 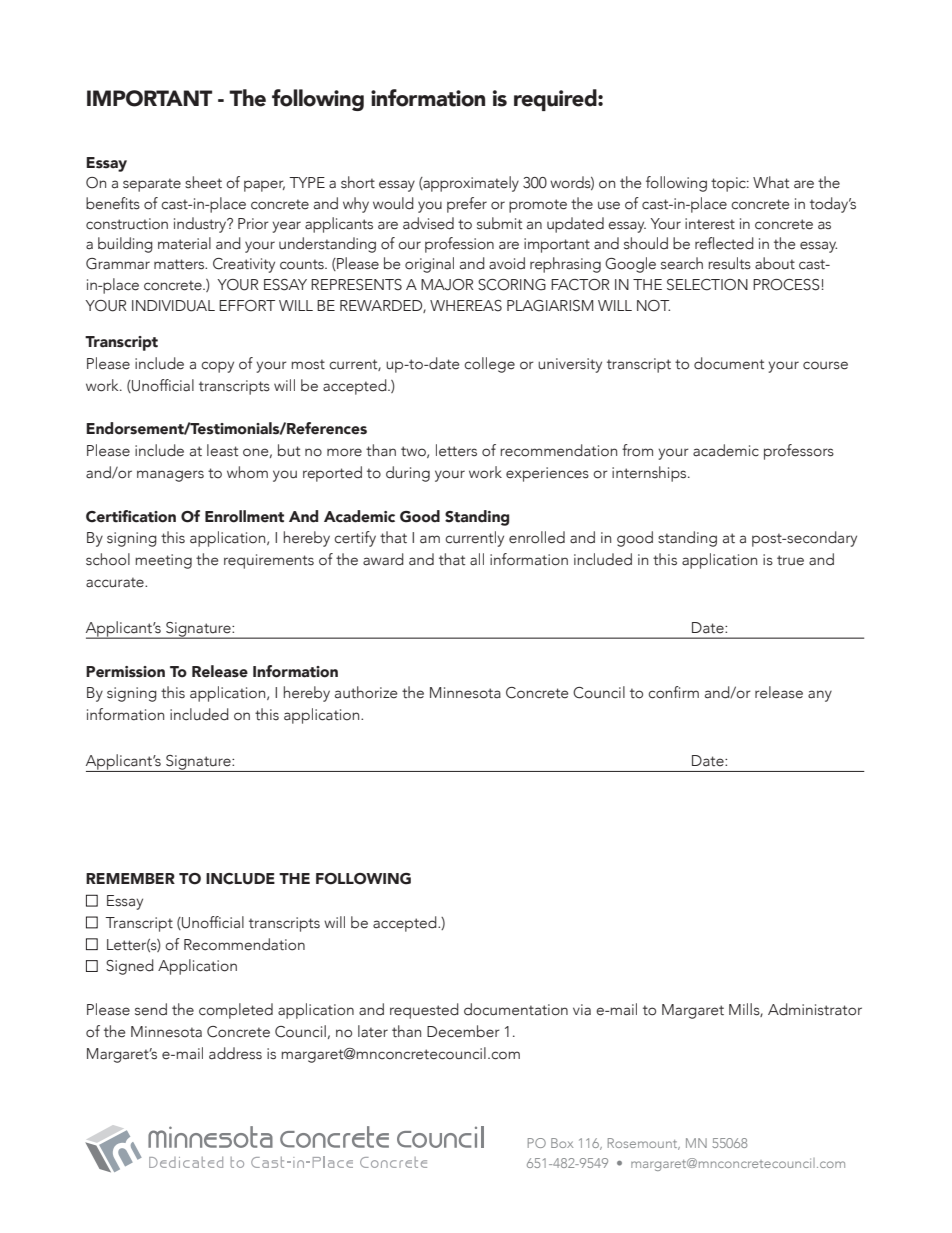 I want to click on college, so click(x=489, y=365).
